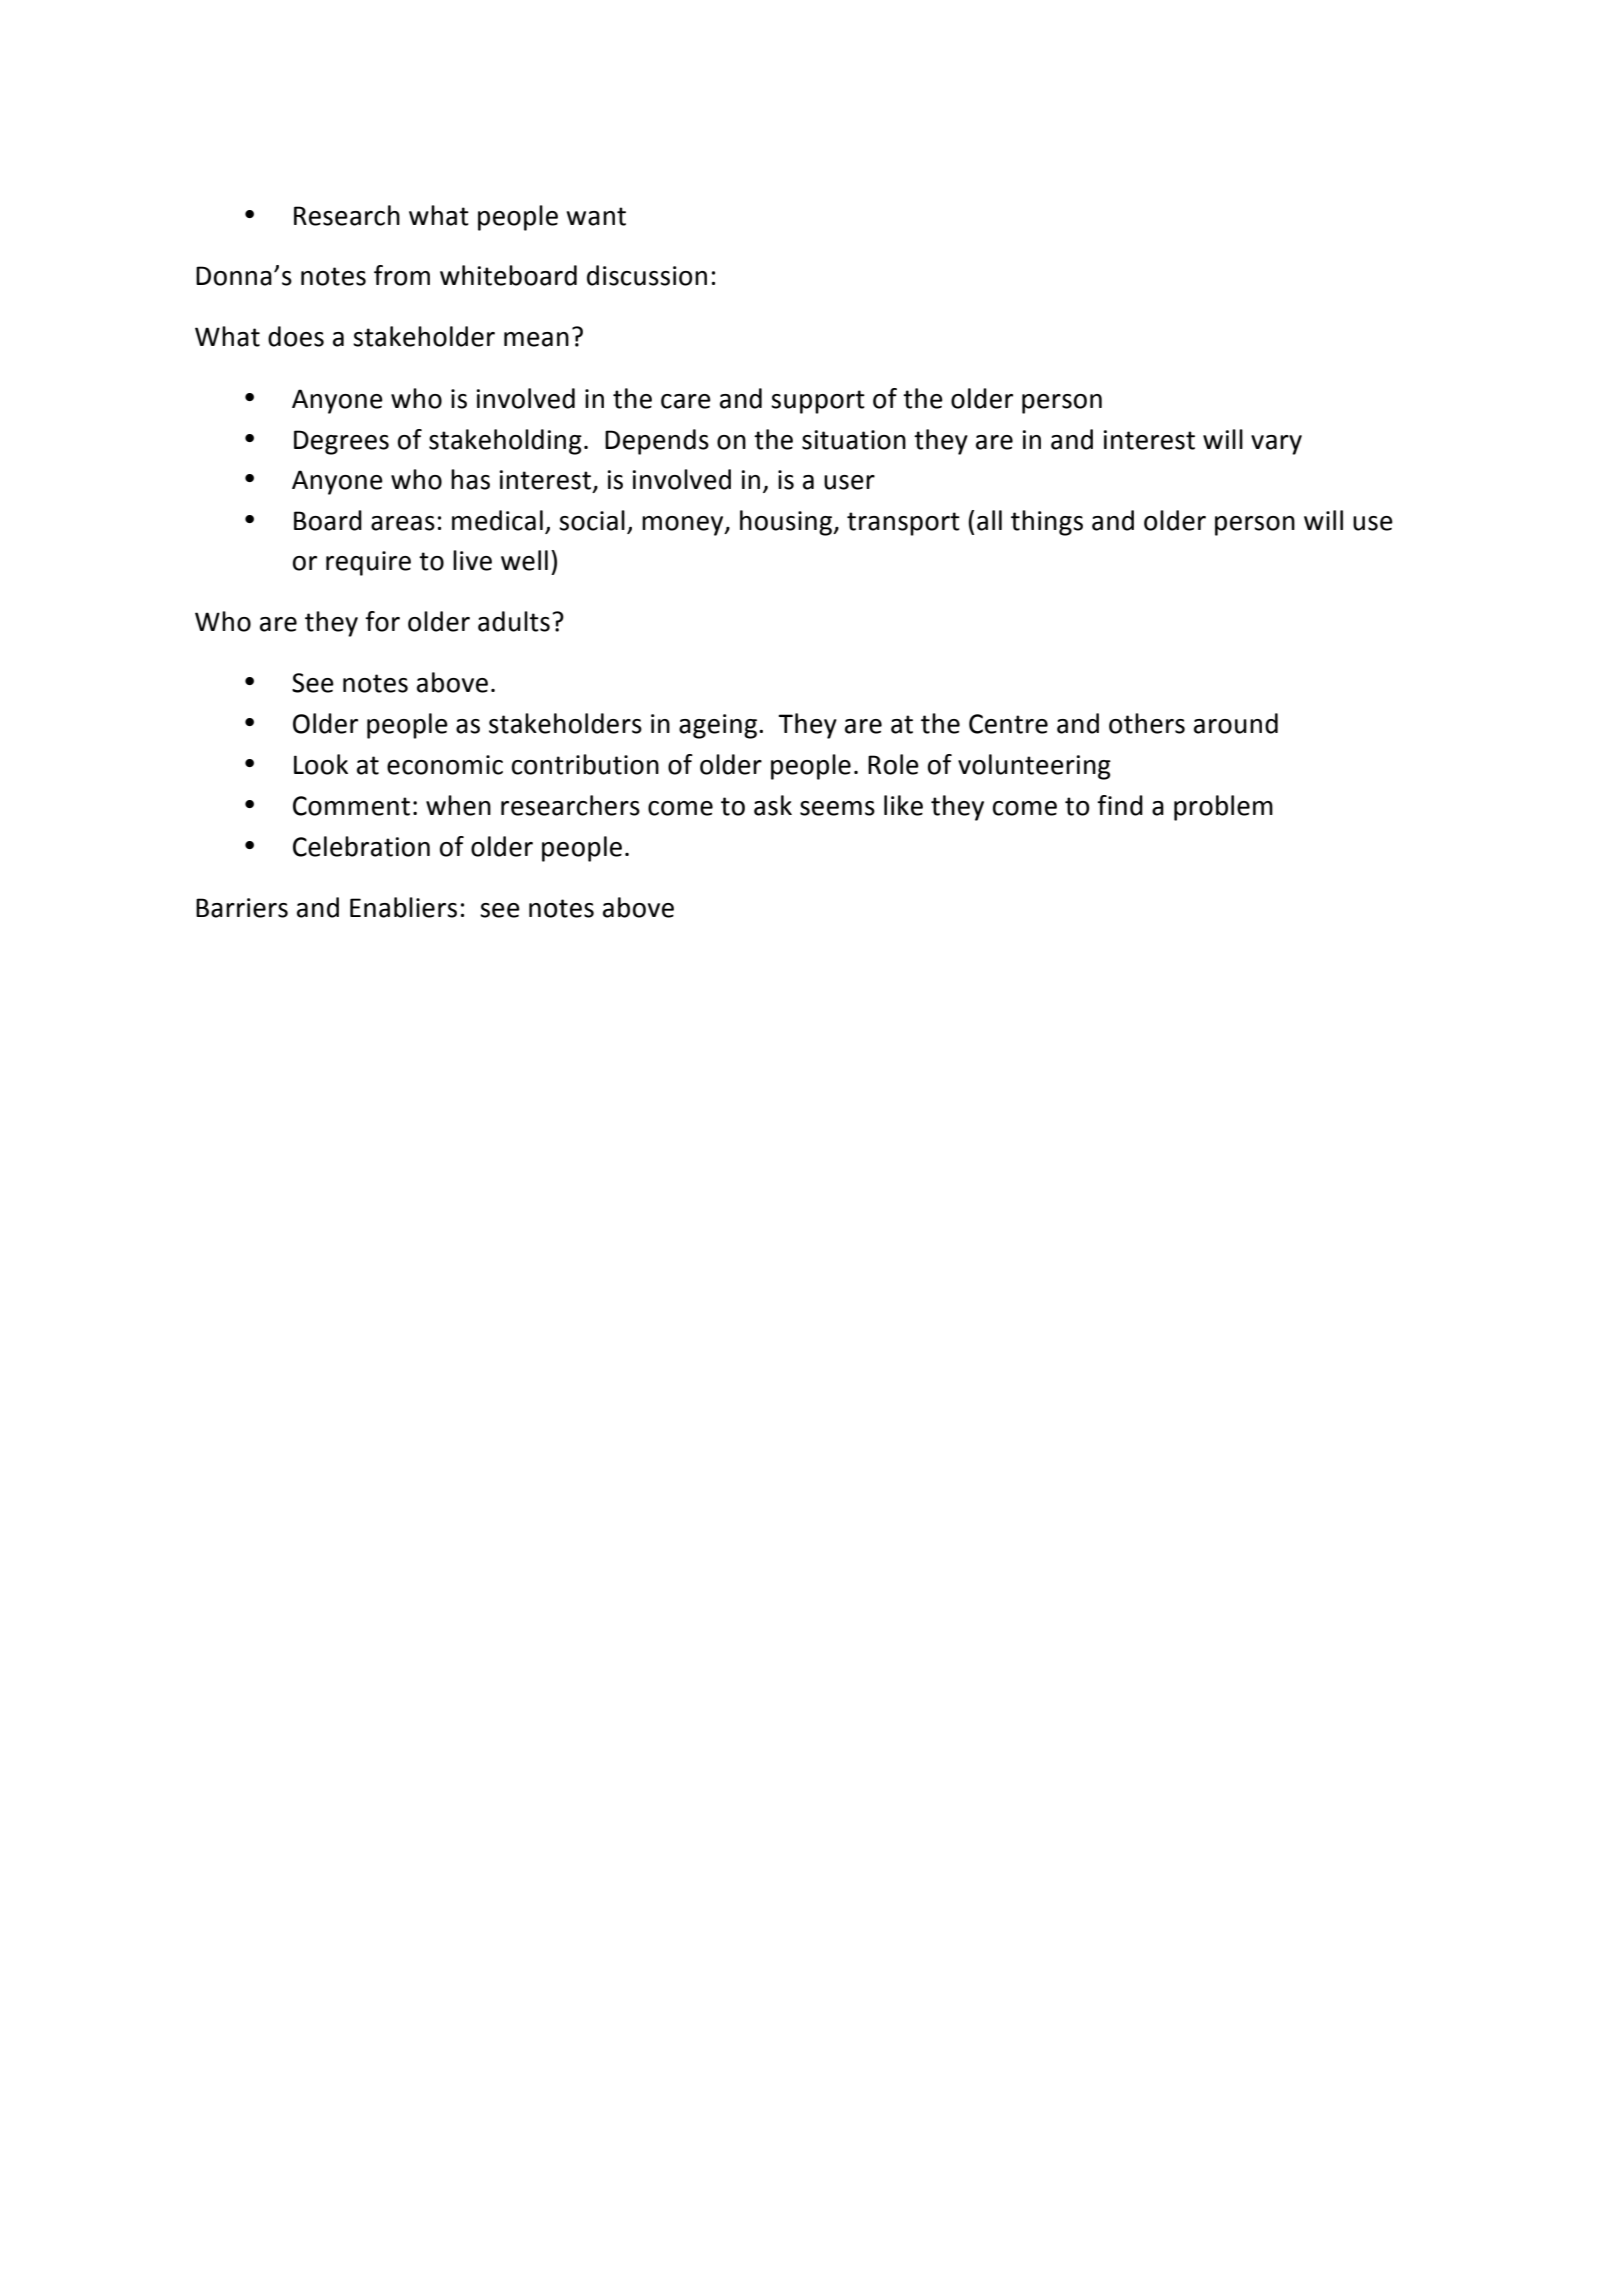 This document has width=1607, height=2274. What do you see at coordinates (341, 442) in the document?
I see `Degrees` at bounding box center [341, 442].
